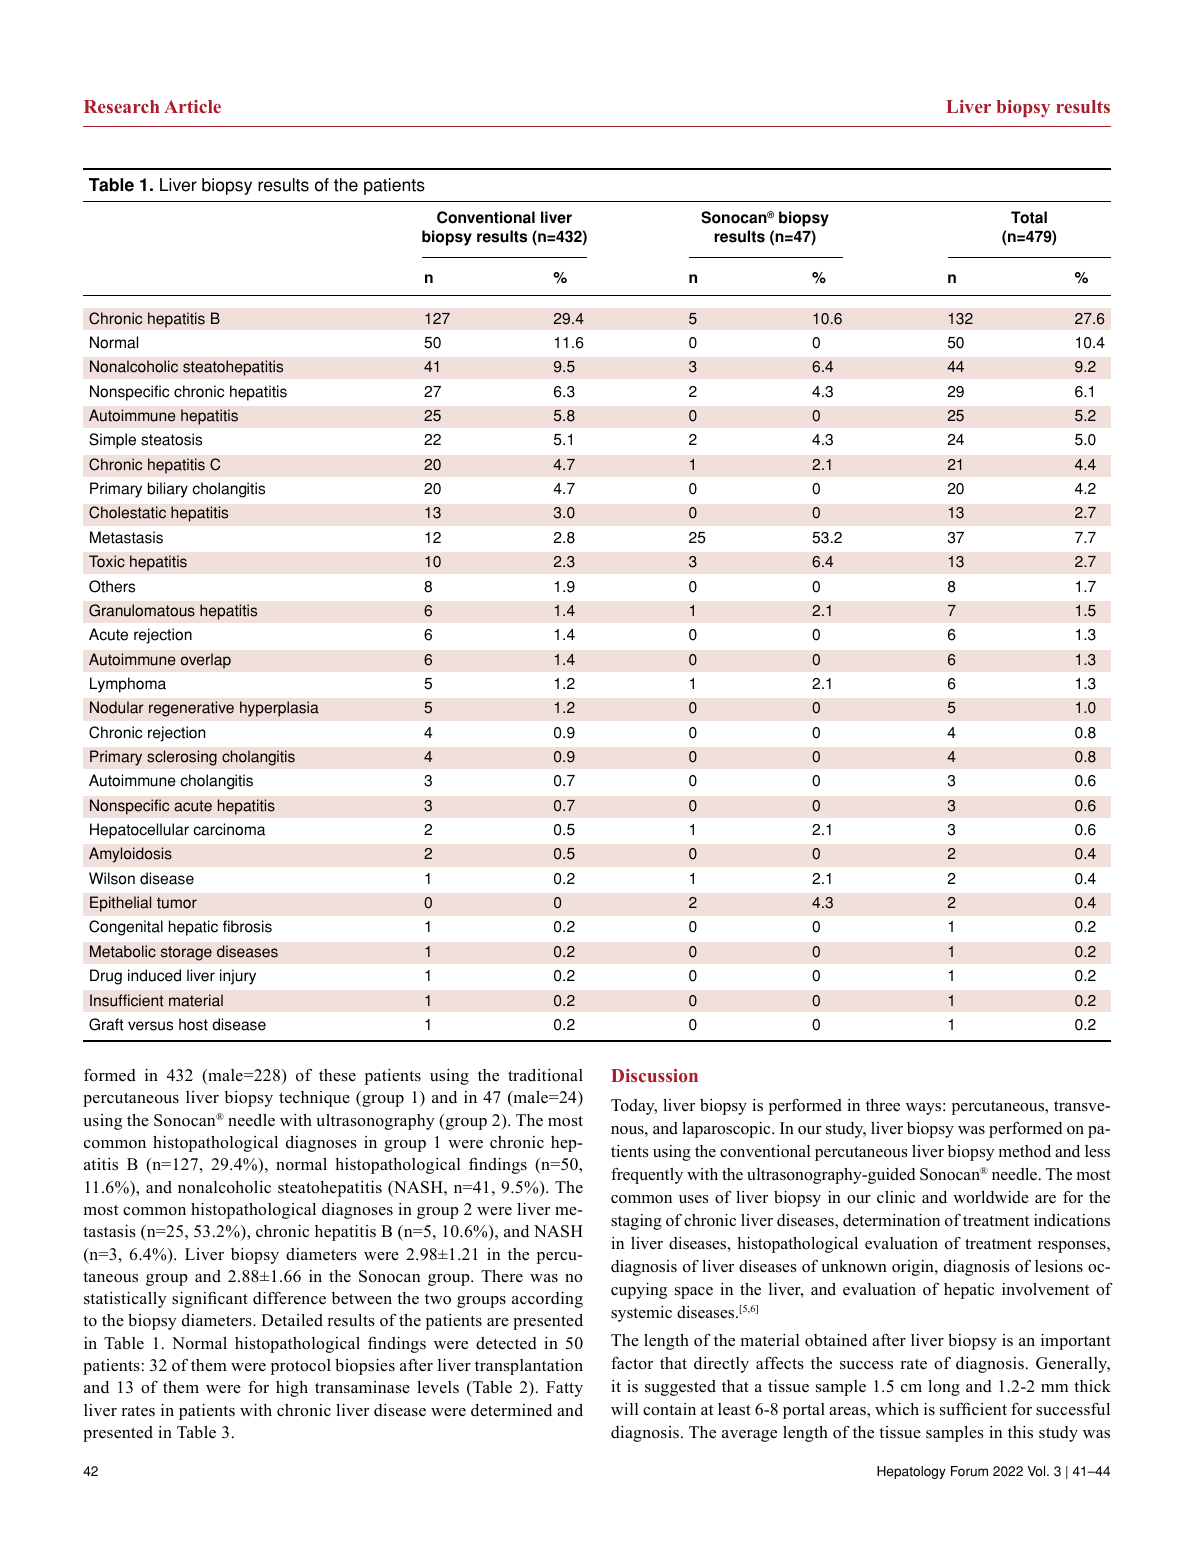 This screenshot has width=1194, height=1555. Describe the element at coordinates (1029, 217) in the screenshot. I see `Total` at that location.
